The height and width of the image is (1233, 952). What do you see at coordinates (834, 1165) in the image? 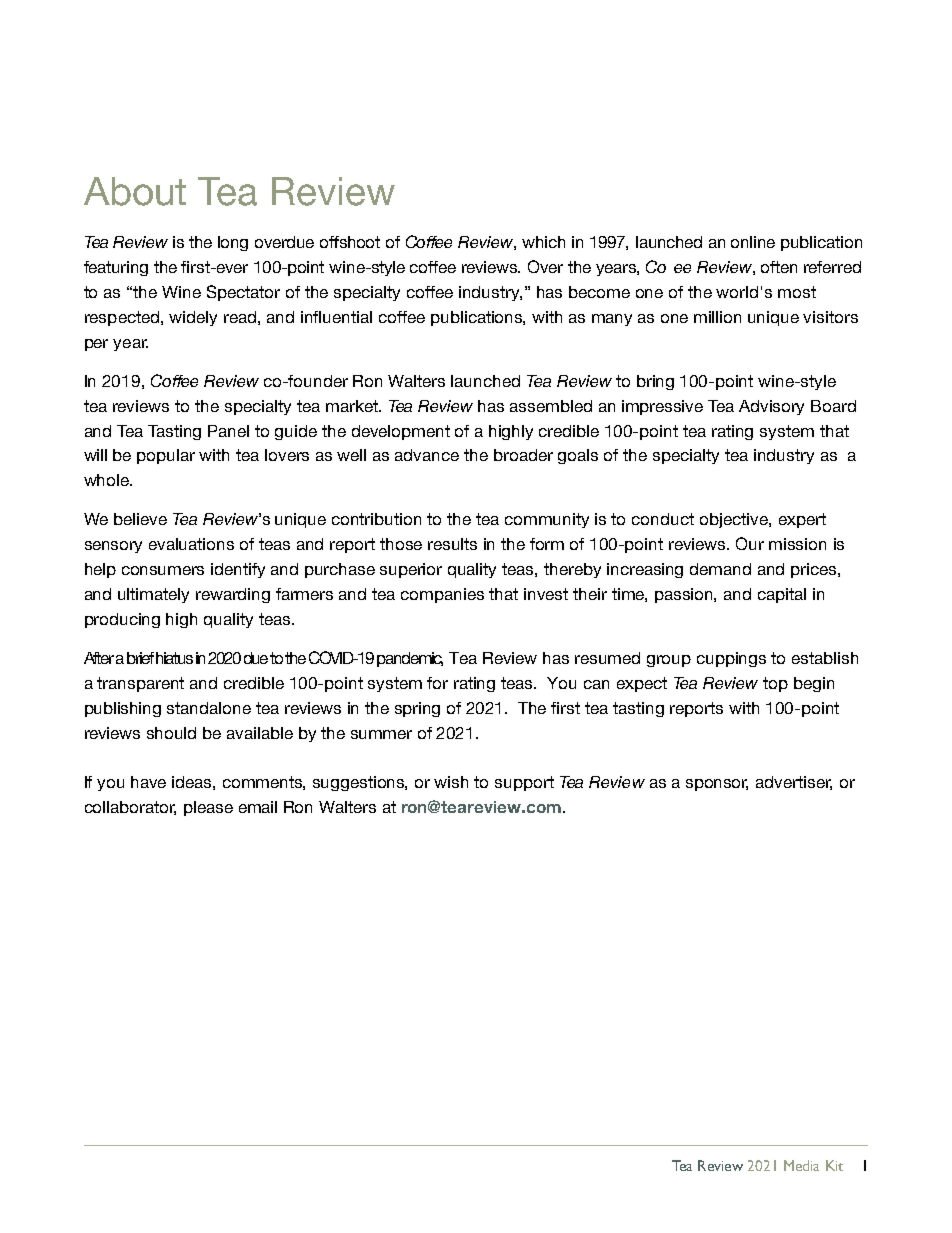
I see `Kit` at bounding box center [834, 1165].
